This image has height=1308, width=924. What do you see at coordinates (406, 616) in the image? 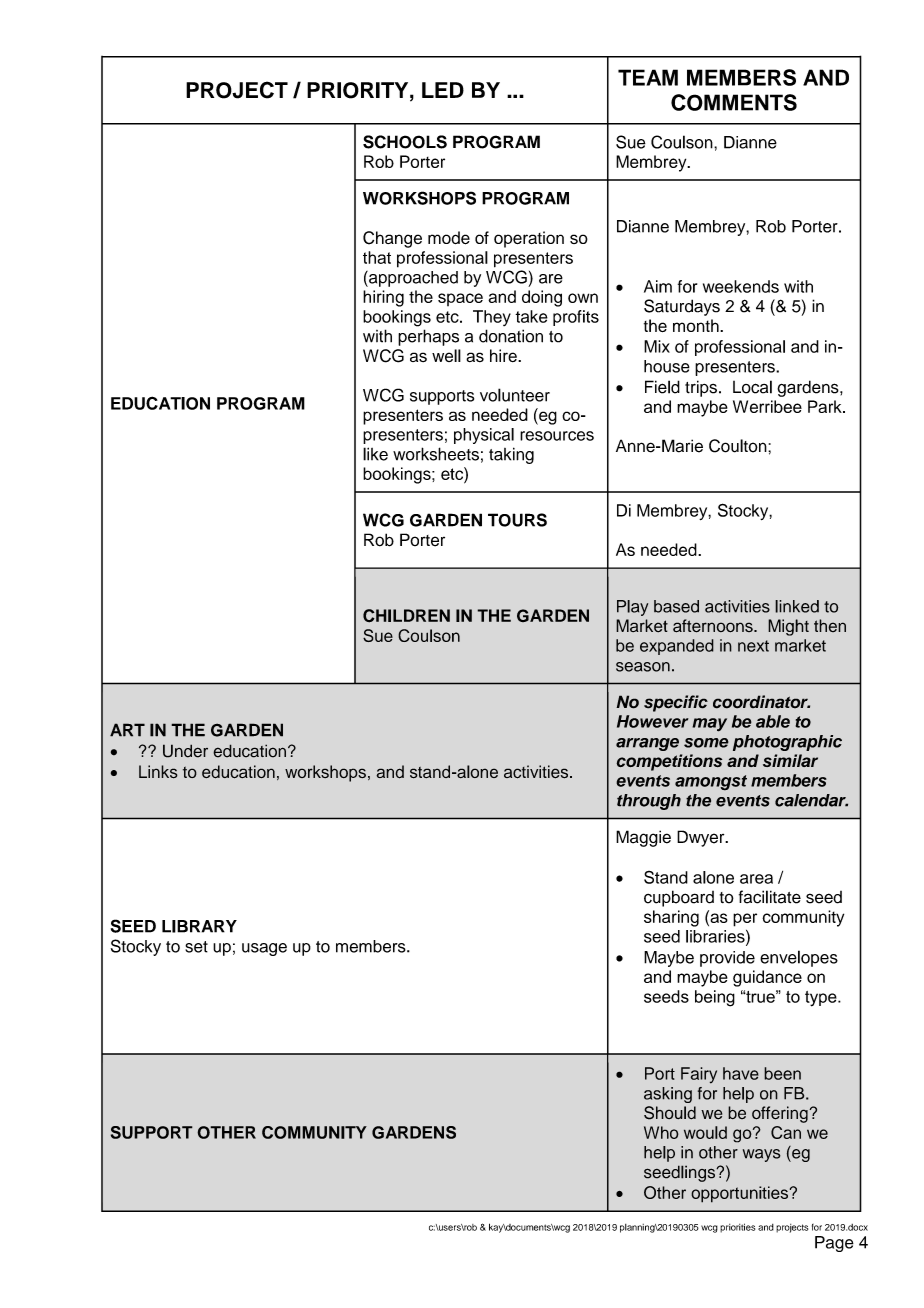
I see `CHILDREN` at bounding box center [406, 616].
